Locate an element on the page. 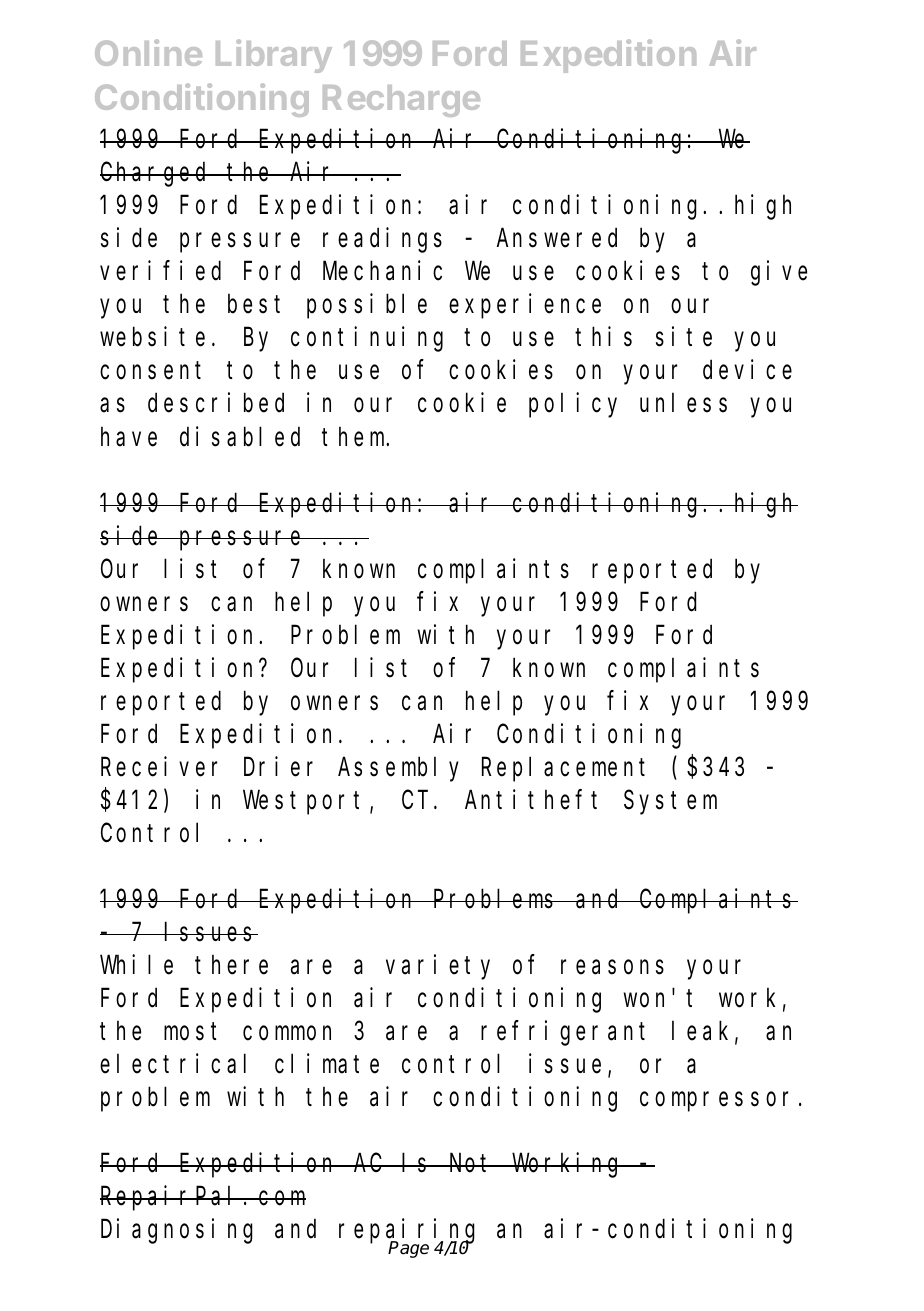 The width and height of the document is (924, 1311). Online is located at coordinates (148, 52).
